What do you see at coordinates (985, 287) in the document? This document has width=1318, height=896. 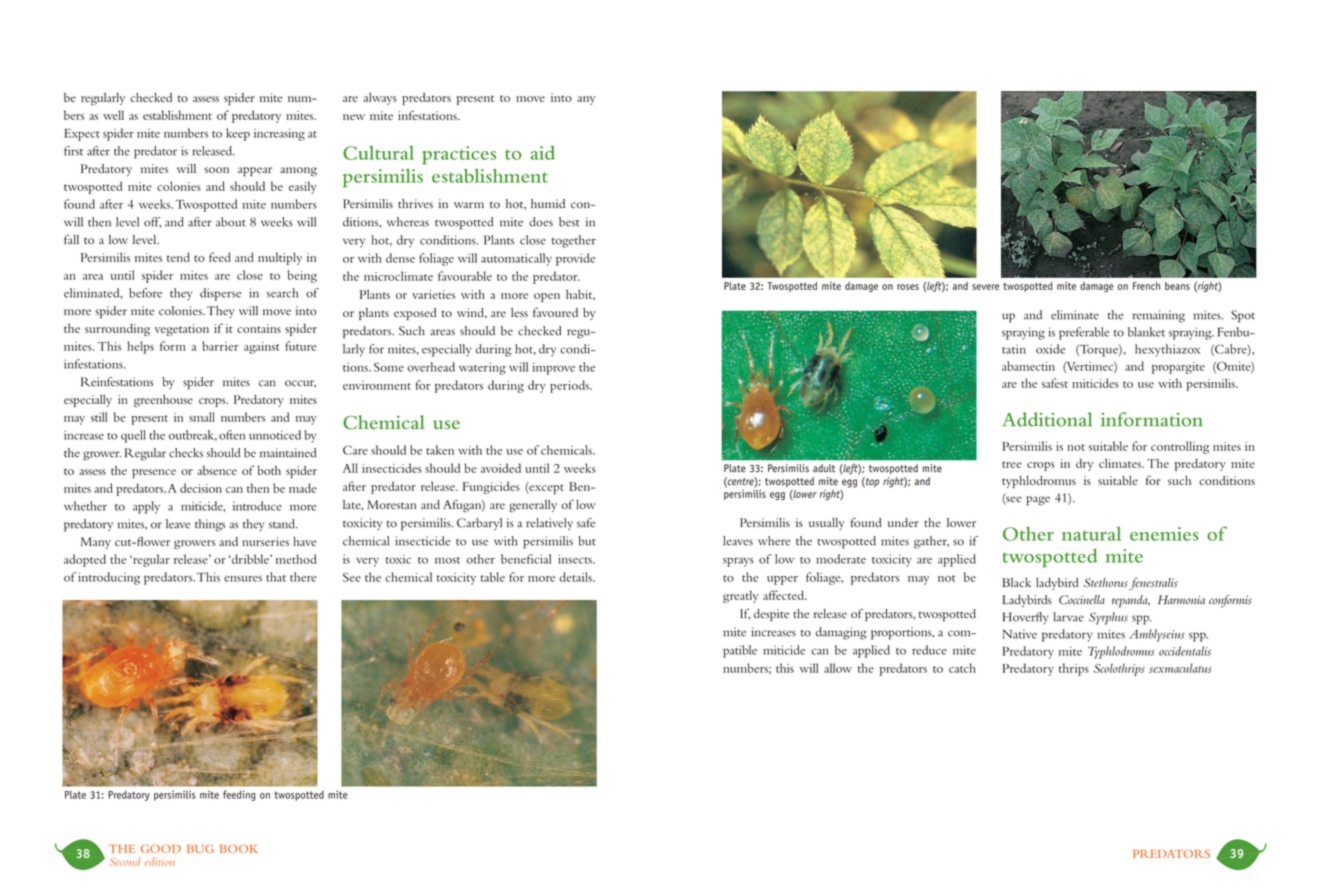 I see `severe` at bounding box center [985, 287].
